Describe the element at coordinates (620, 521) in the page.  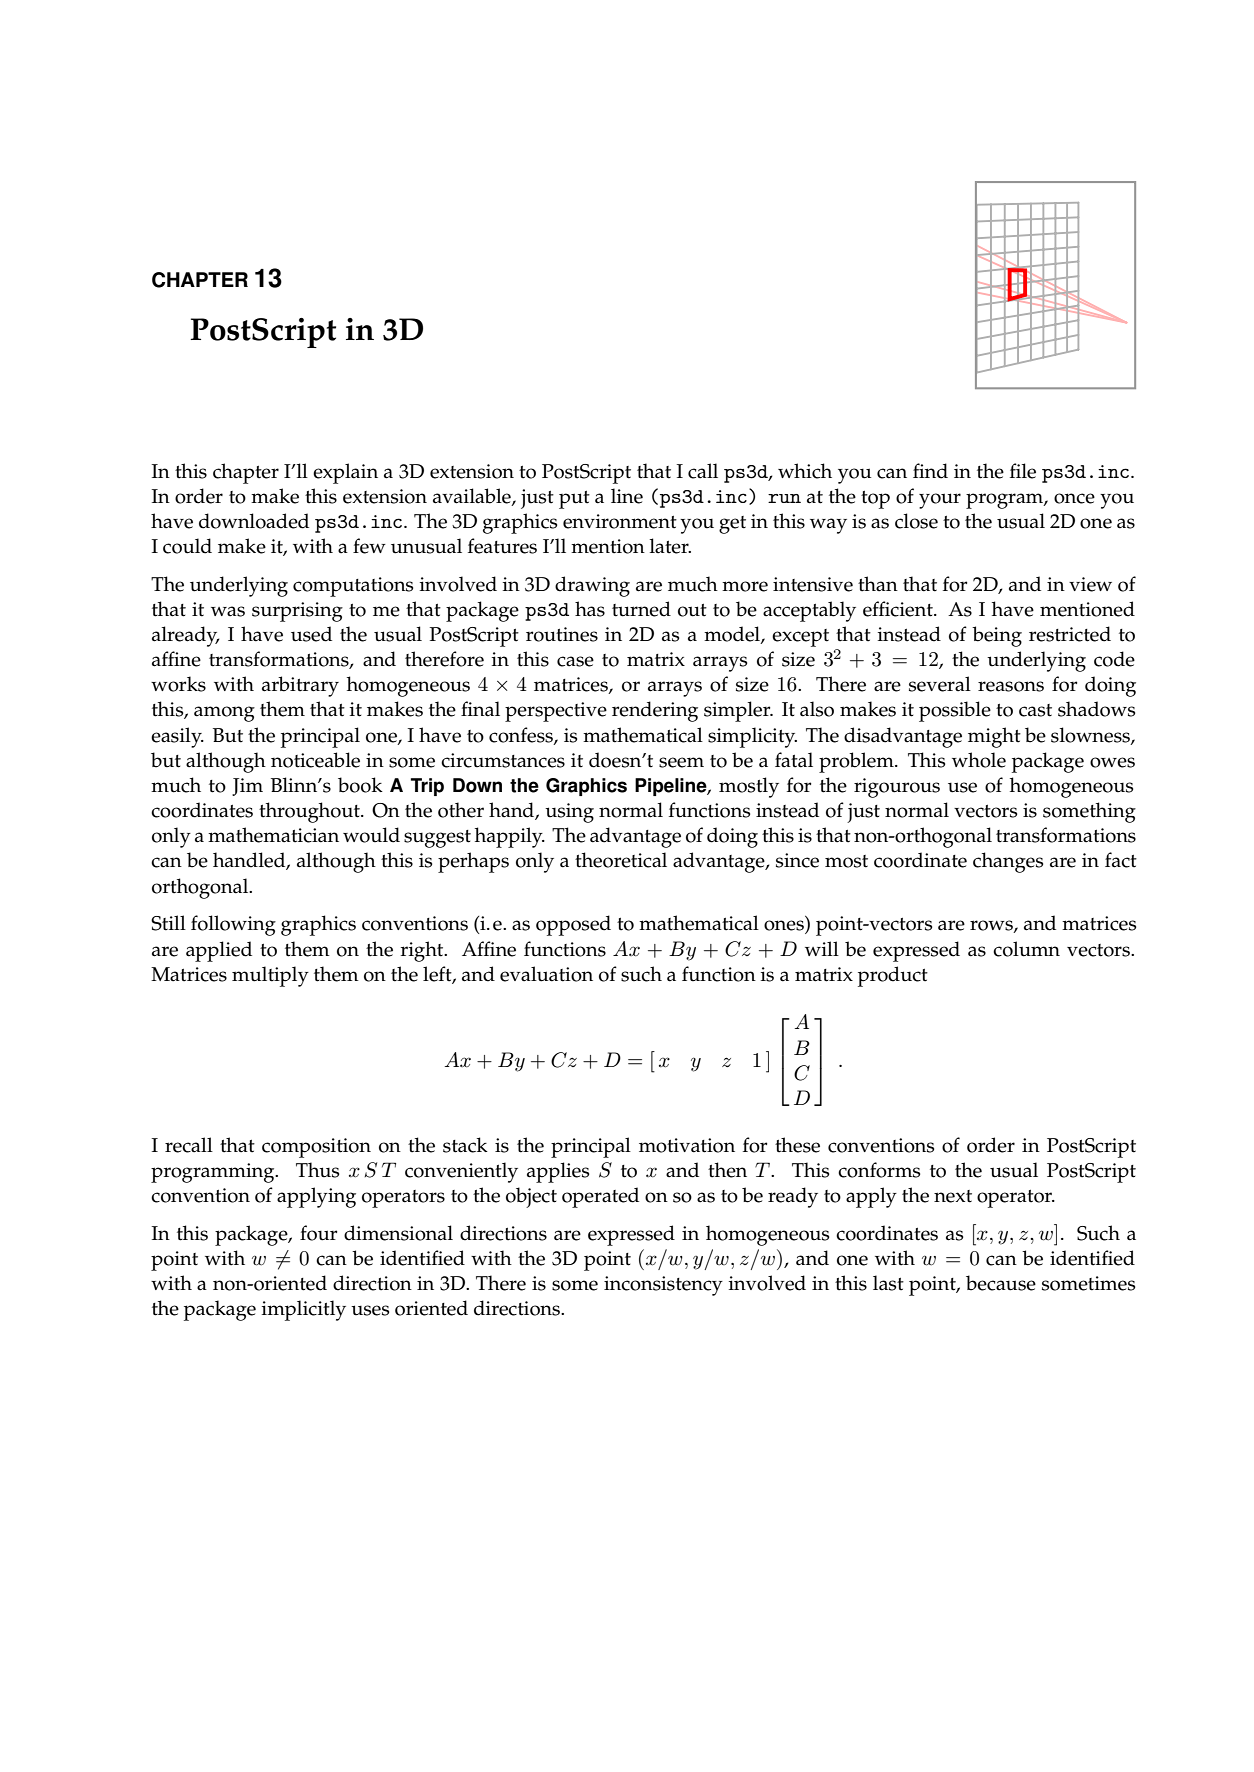
I see `environment` at that location.
